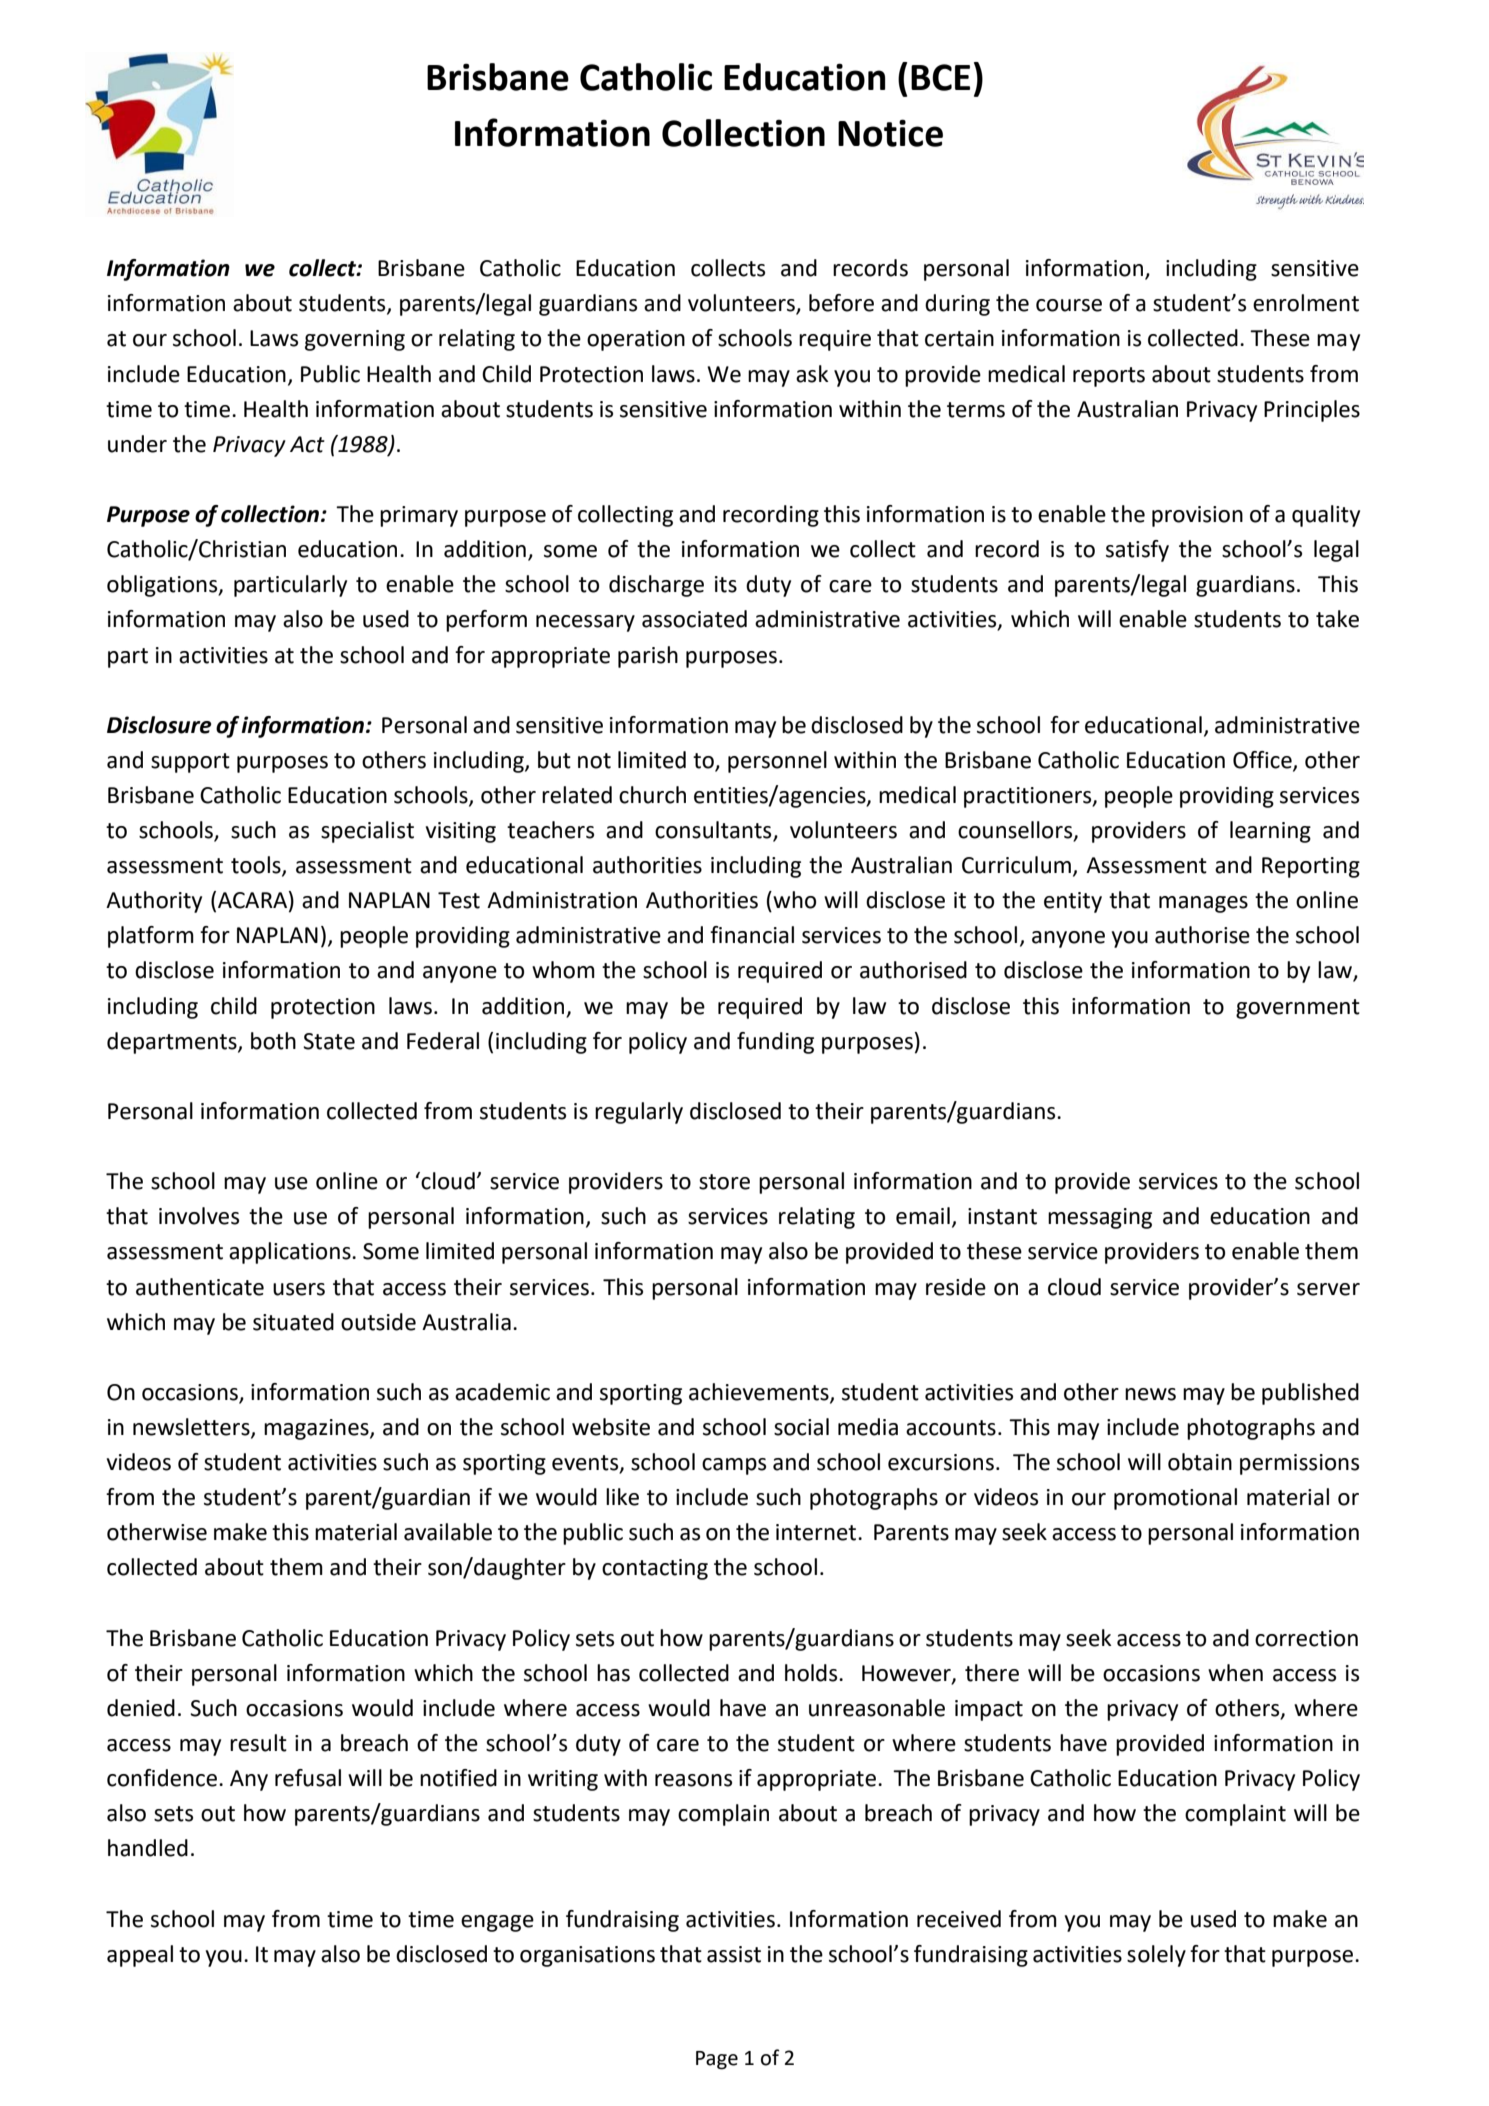  What do you see at coordinates (273, 1041) in the screenshot?
I see `both` at bounding box center [273, 1041].
